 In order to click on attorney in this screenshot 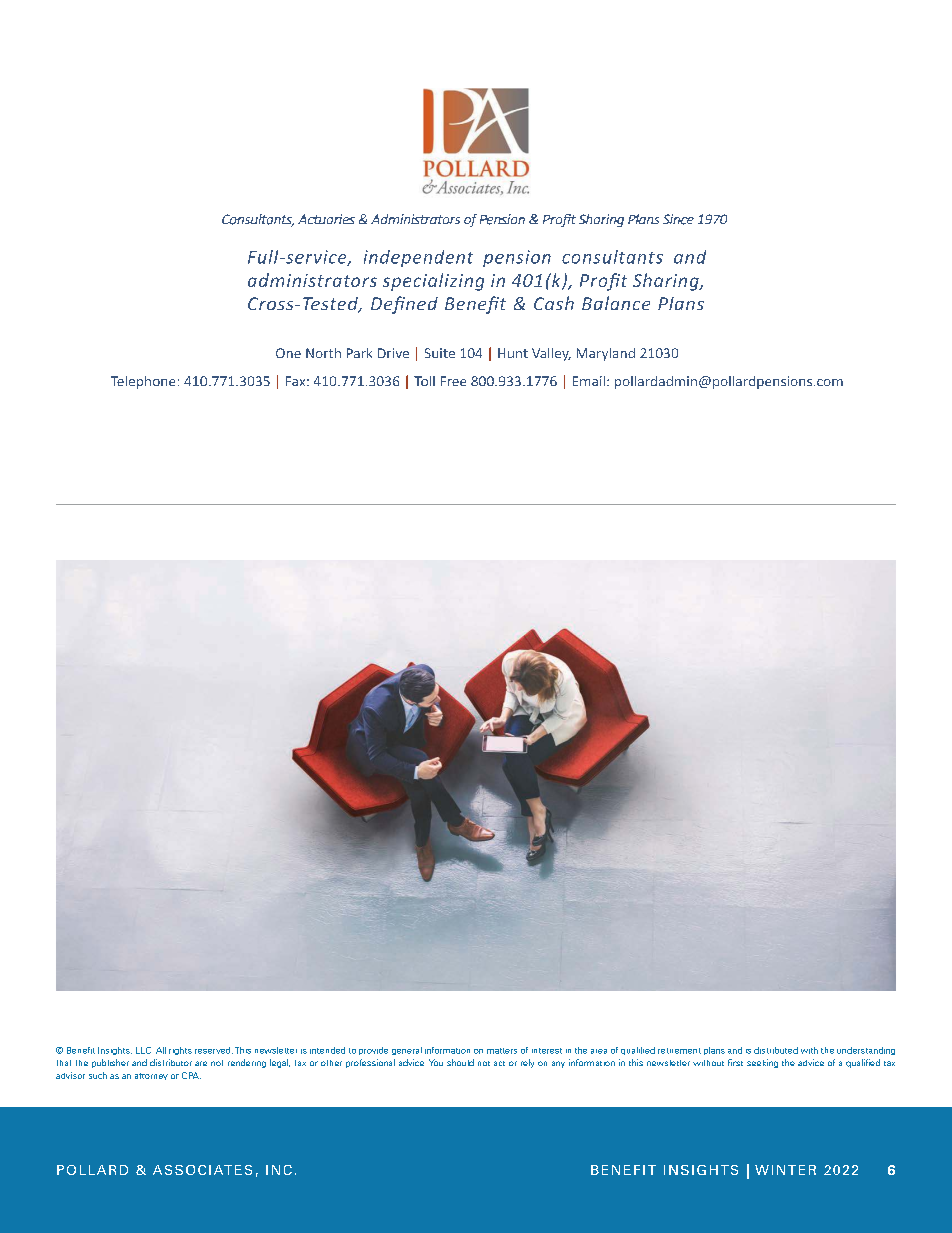, I will do `click(151, 1076)`.
